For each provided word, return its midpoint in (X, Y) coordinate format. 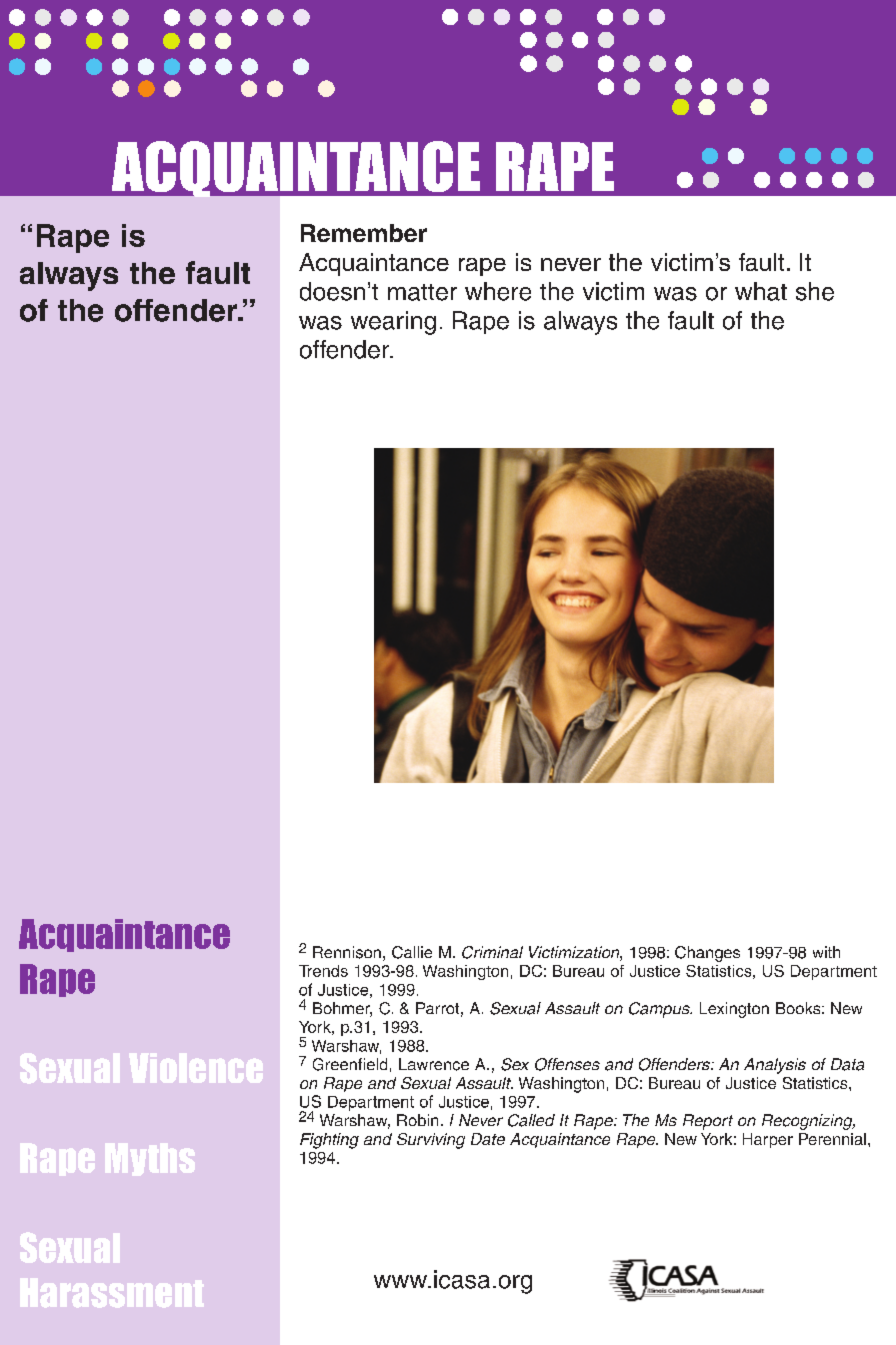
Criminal (492, 952)
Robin (417, 1120)
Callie (412, 952)
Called (531, 1120)
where (498, 291)
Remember (364, 233)
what (761, 291)
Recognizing (808, 1122)
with (826, 952)
